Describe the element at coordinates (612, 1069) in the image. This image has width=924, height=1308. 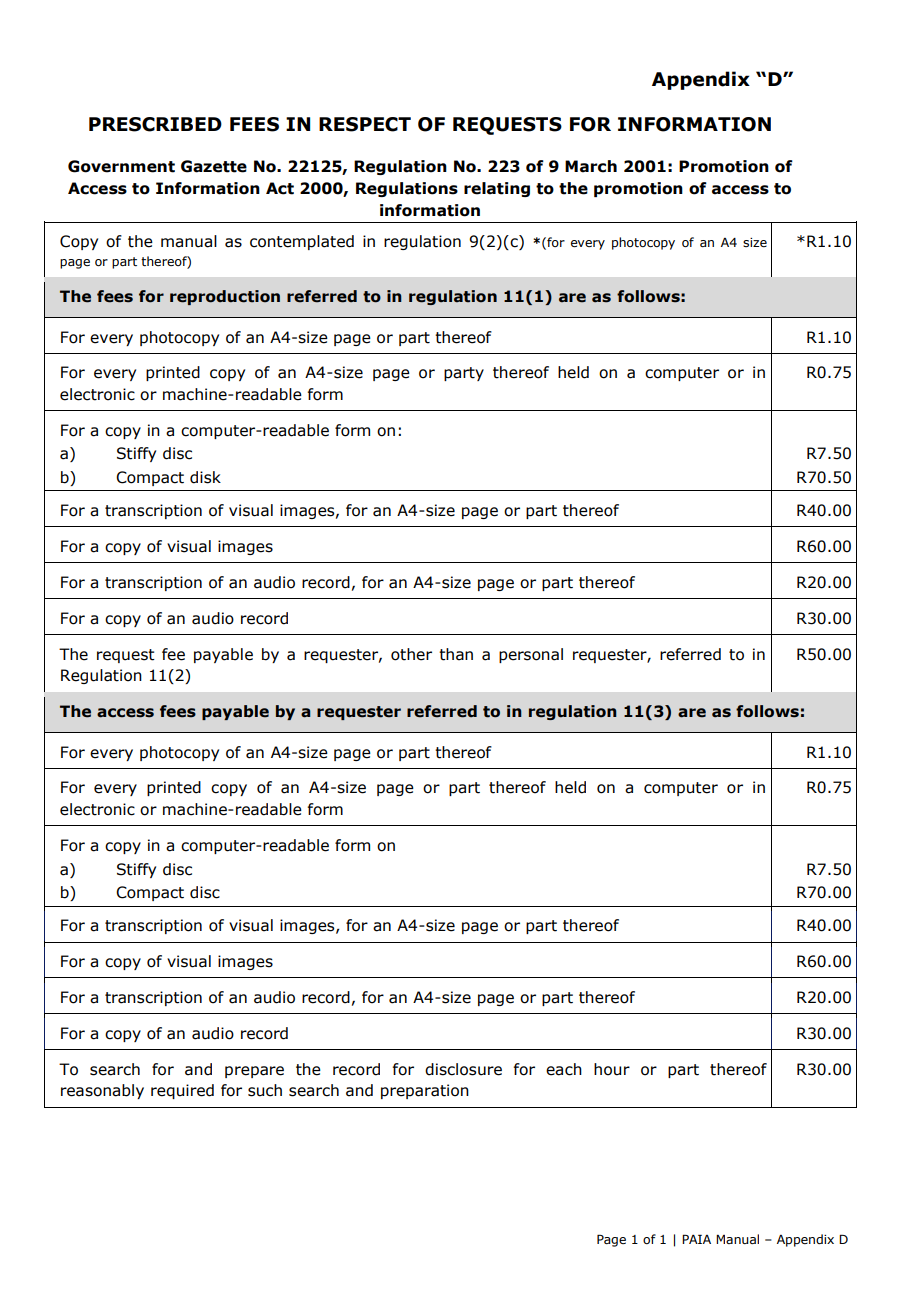
I see `hour` at that location.
